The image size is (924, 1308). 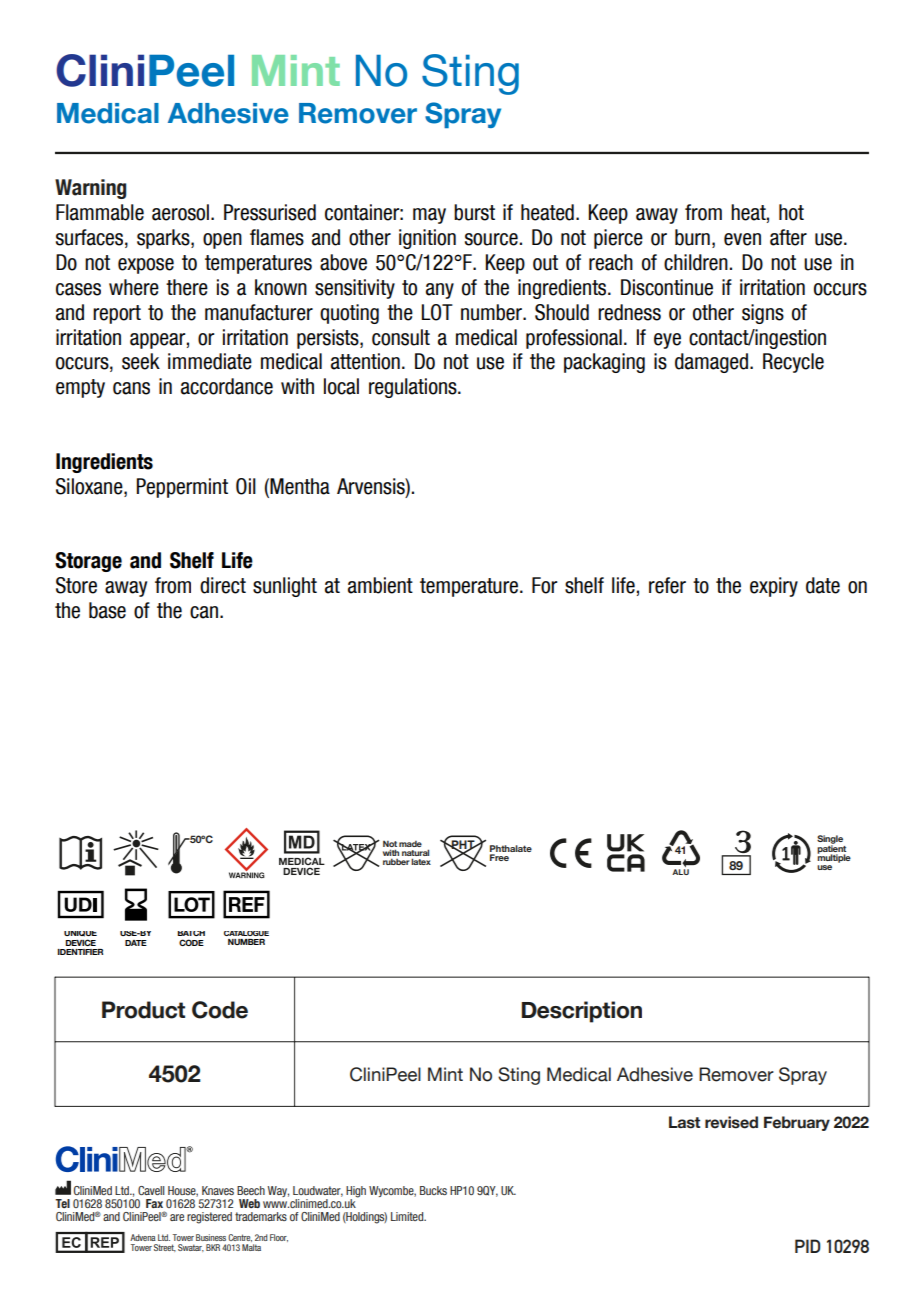 I want to click on expiry, so click(x=774, y=587).
